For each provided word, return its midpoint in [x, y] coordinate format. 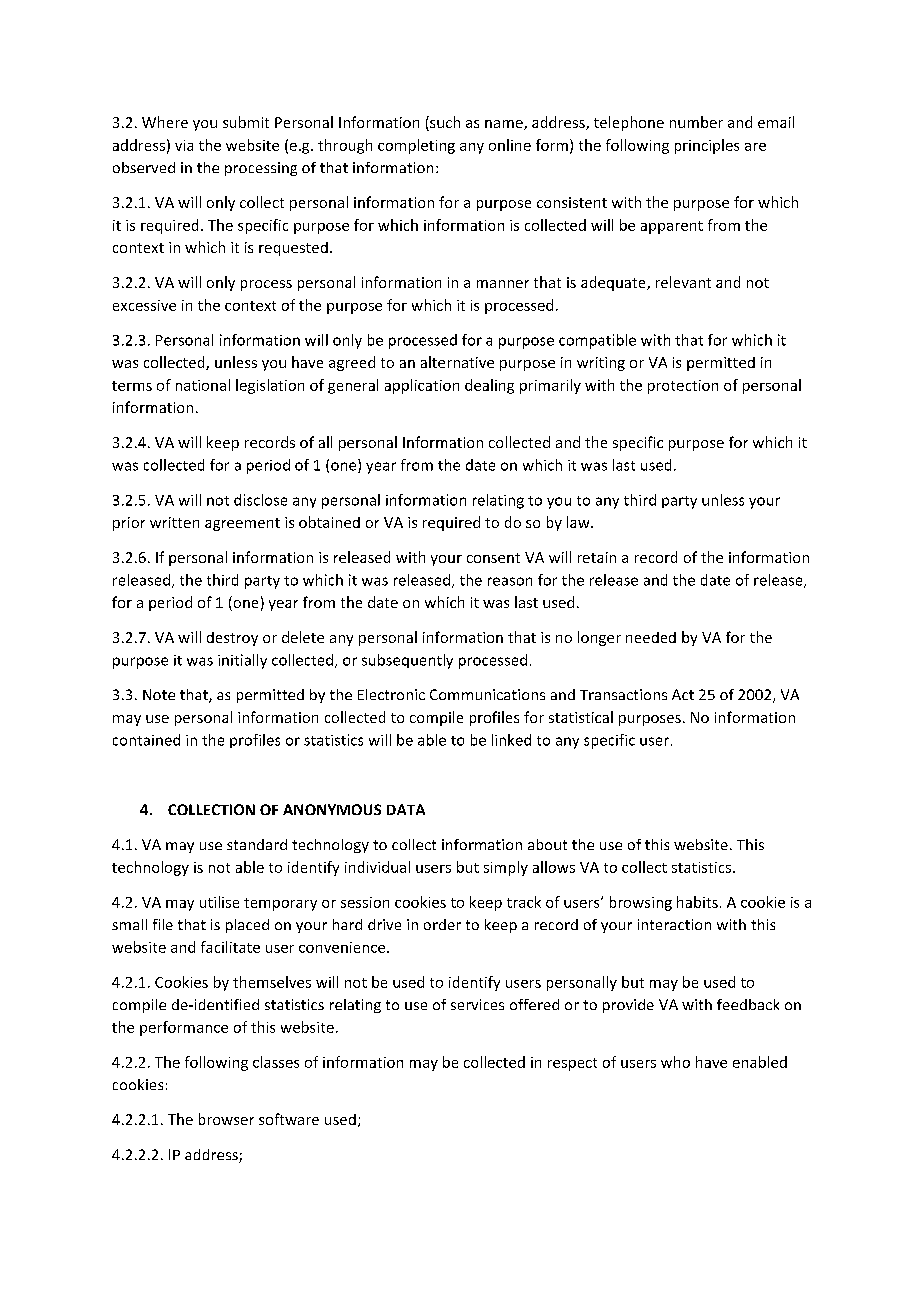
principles [707, 146]
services [477, 1004]
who [675, 1062]
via [184, 145]
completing [416, 146]
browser [226, 1119]
